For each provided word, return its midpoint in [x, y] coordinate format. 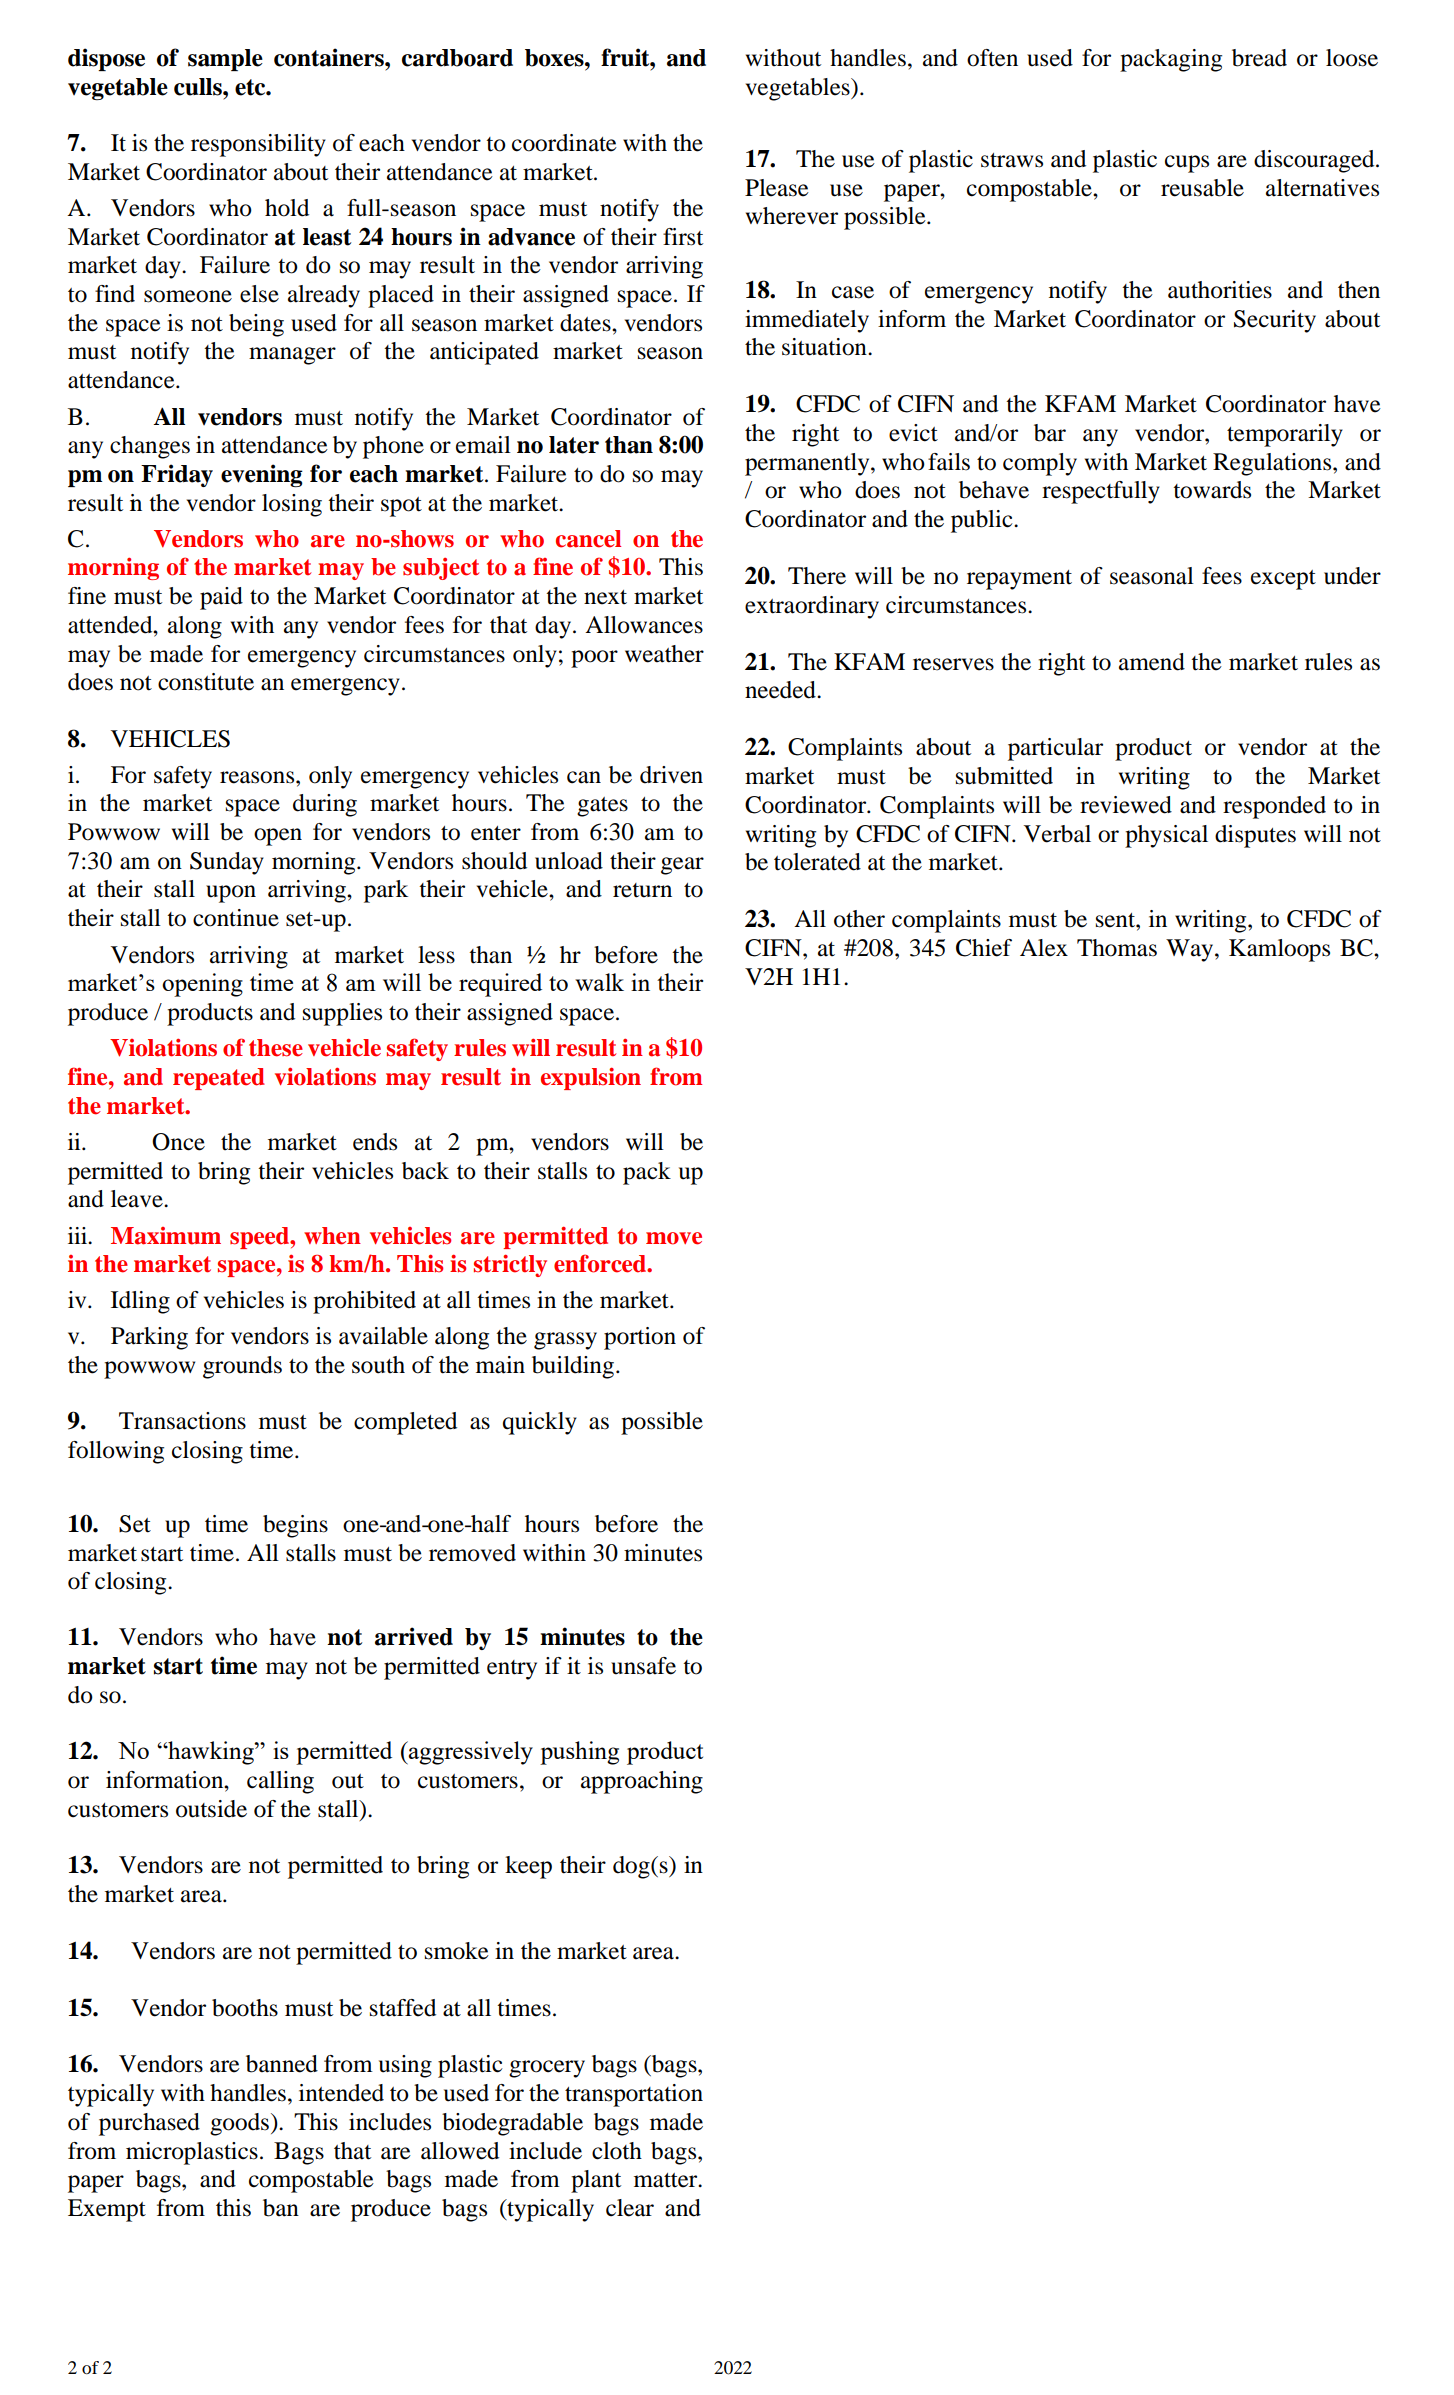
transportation [634, 2095]
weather [664, 654]
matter [667, 2180]
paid [221, 598]
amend [1152, 662]
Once [178, 1142]
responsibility [258, 145]
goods [239, 2124]
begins [295, 1526]
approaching [642, 1782]
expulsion [591, 1078]
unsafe [643, 1666]
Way [1191, 950]
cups [1187, 164]
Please [777, 188]
